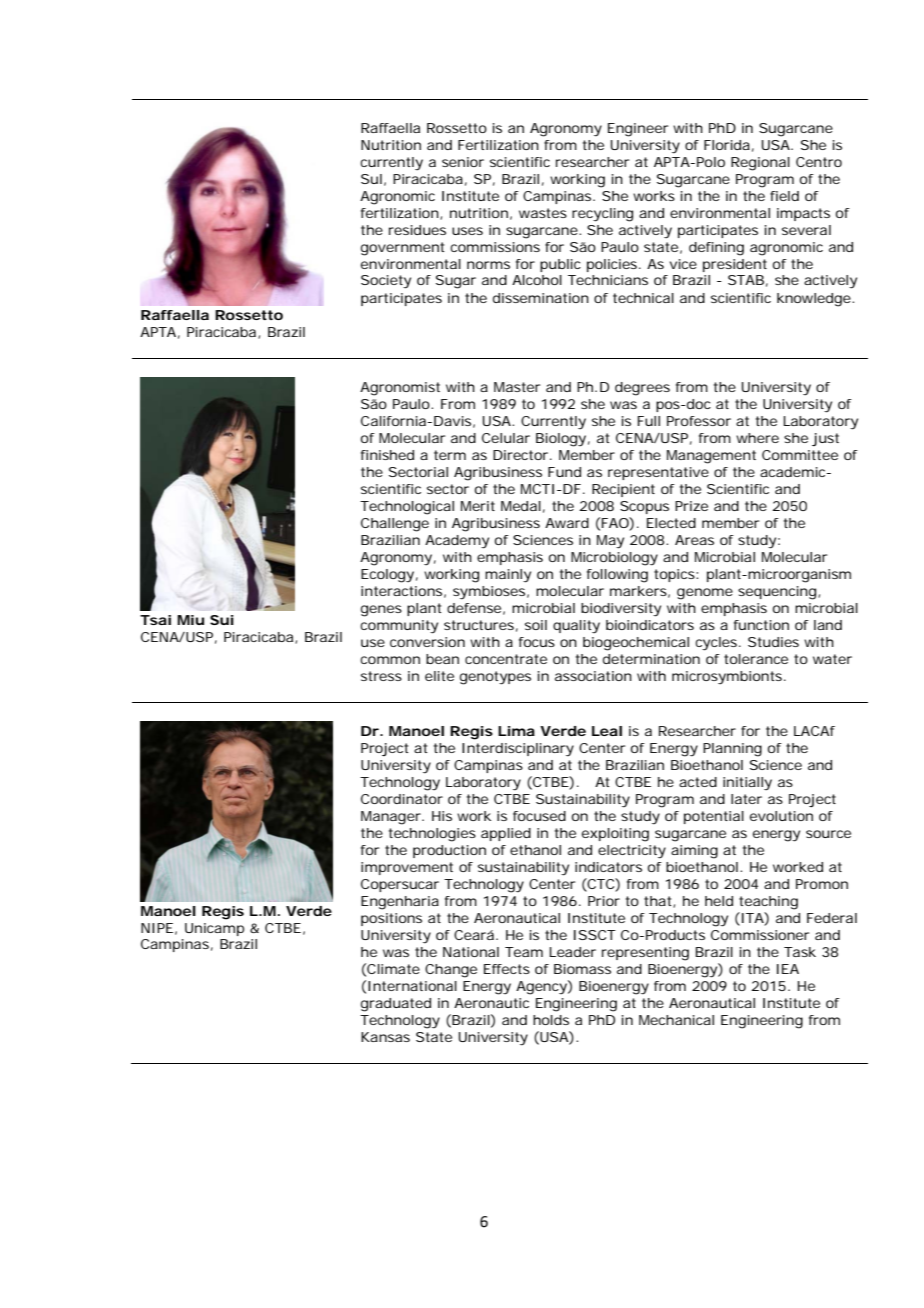 The width and height of the screenshot is (924, 1308). What do you see at coordinates (788, 969) in the screenshot?
I see `IEA` at bounding box center [788, 969].
